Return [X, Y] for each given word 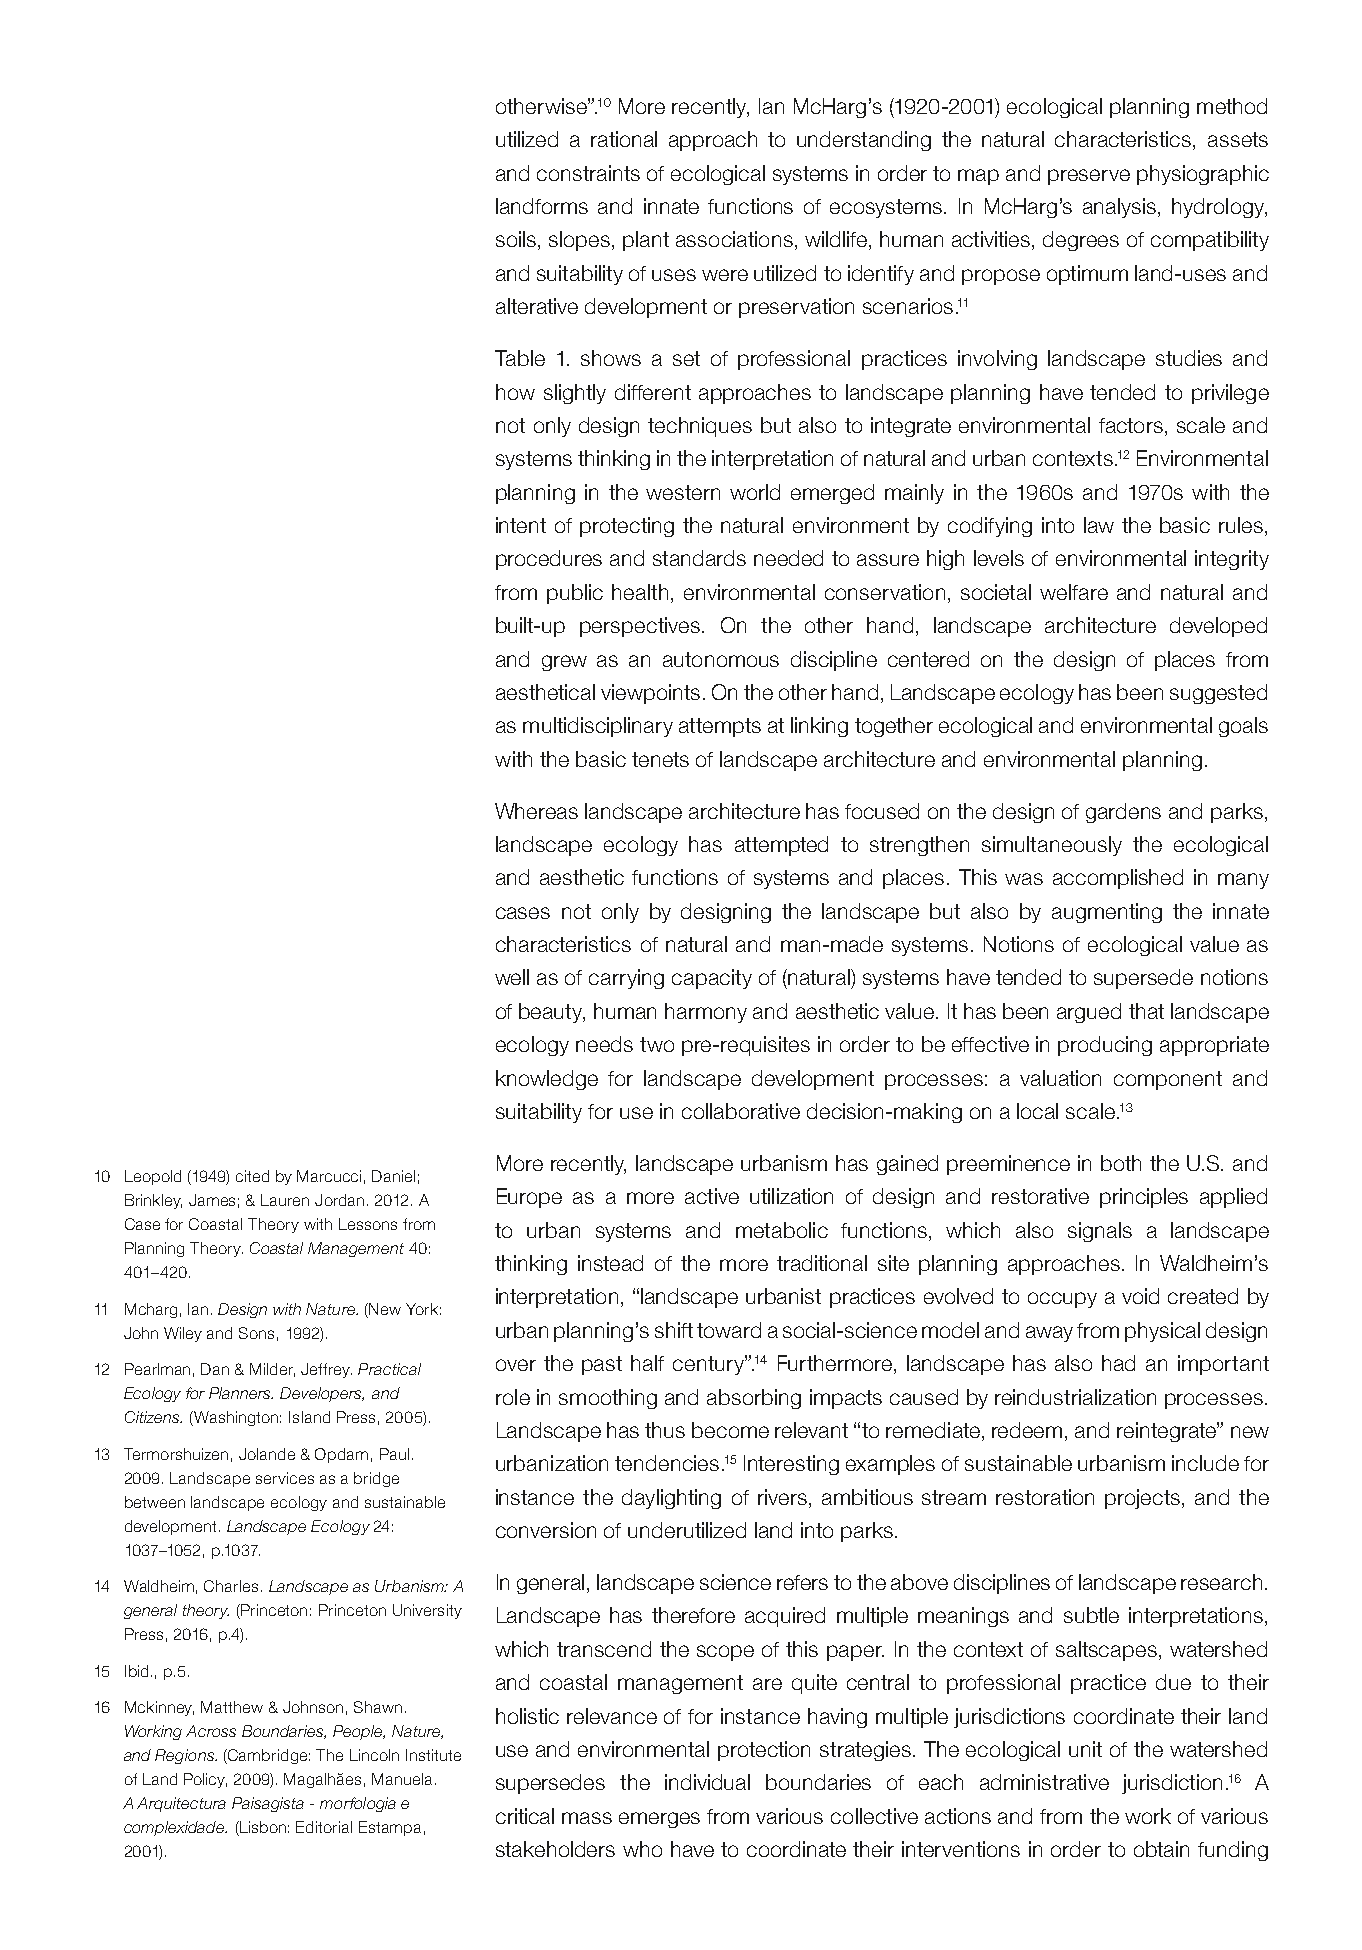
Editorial [324, 1827]
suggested [1218, 694]
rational [624, 139]
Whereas [536, 811]
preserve [1089, 177]
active [712, 1196]
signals [1100, 1232]
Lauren [285, 1200]
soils [517, 240]
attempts [720, 727]
